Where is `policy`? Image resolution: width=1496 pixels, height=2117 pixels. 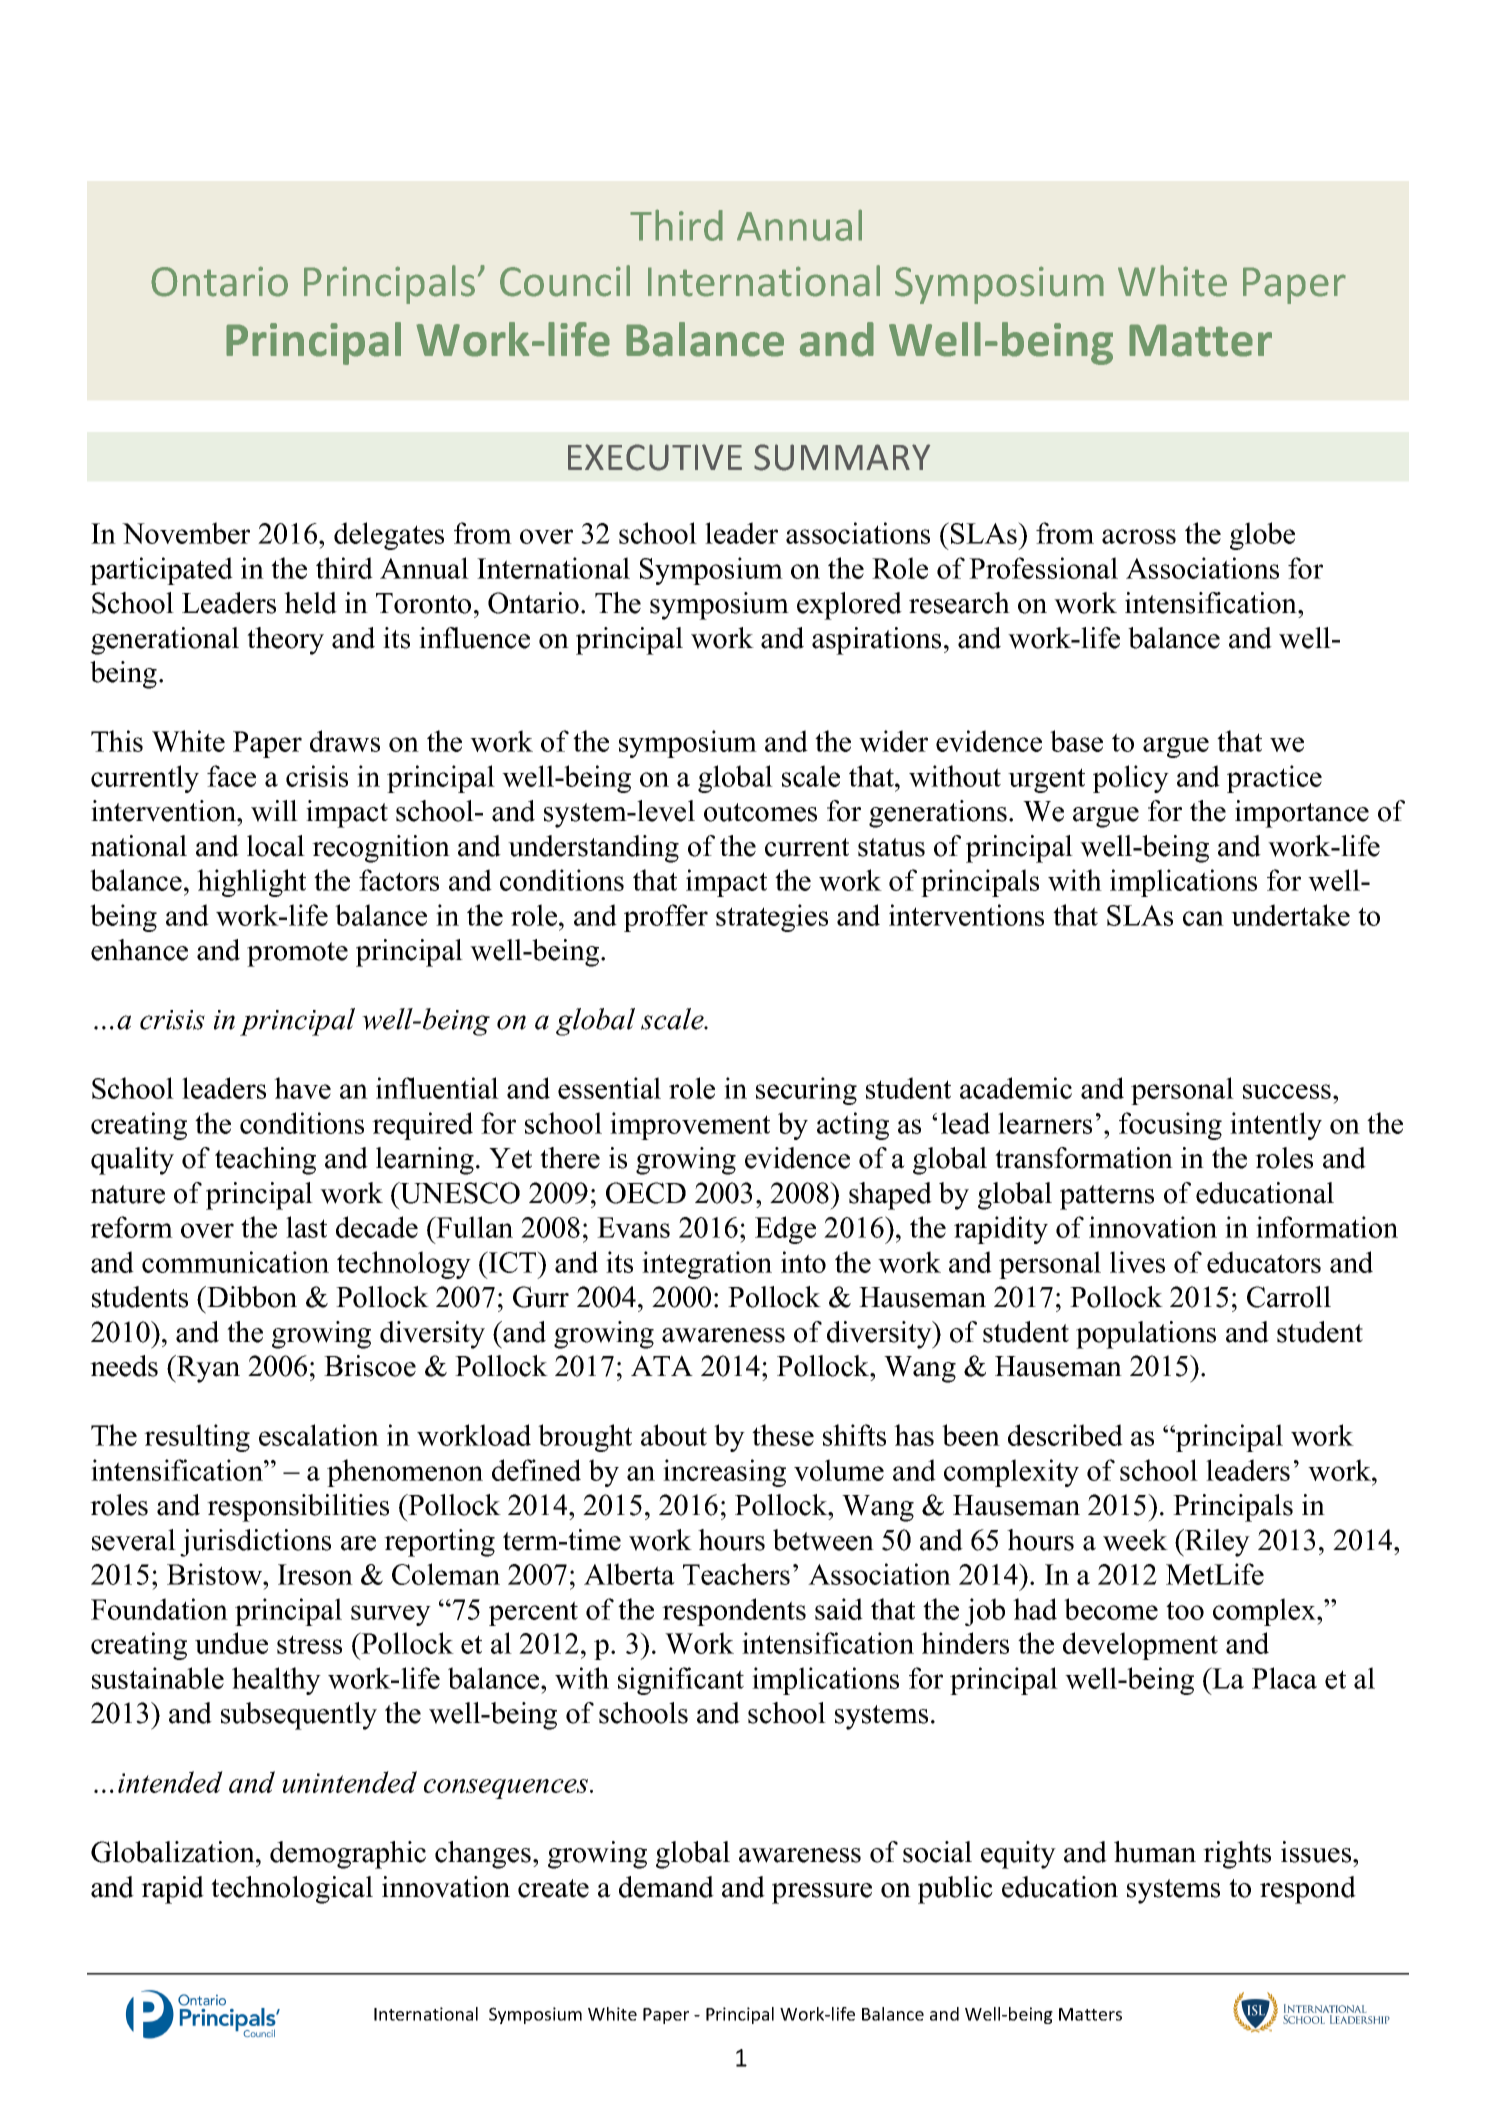 policy is located at coordinates (1131, 779).
